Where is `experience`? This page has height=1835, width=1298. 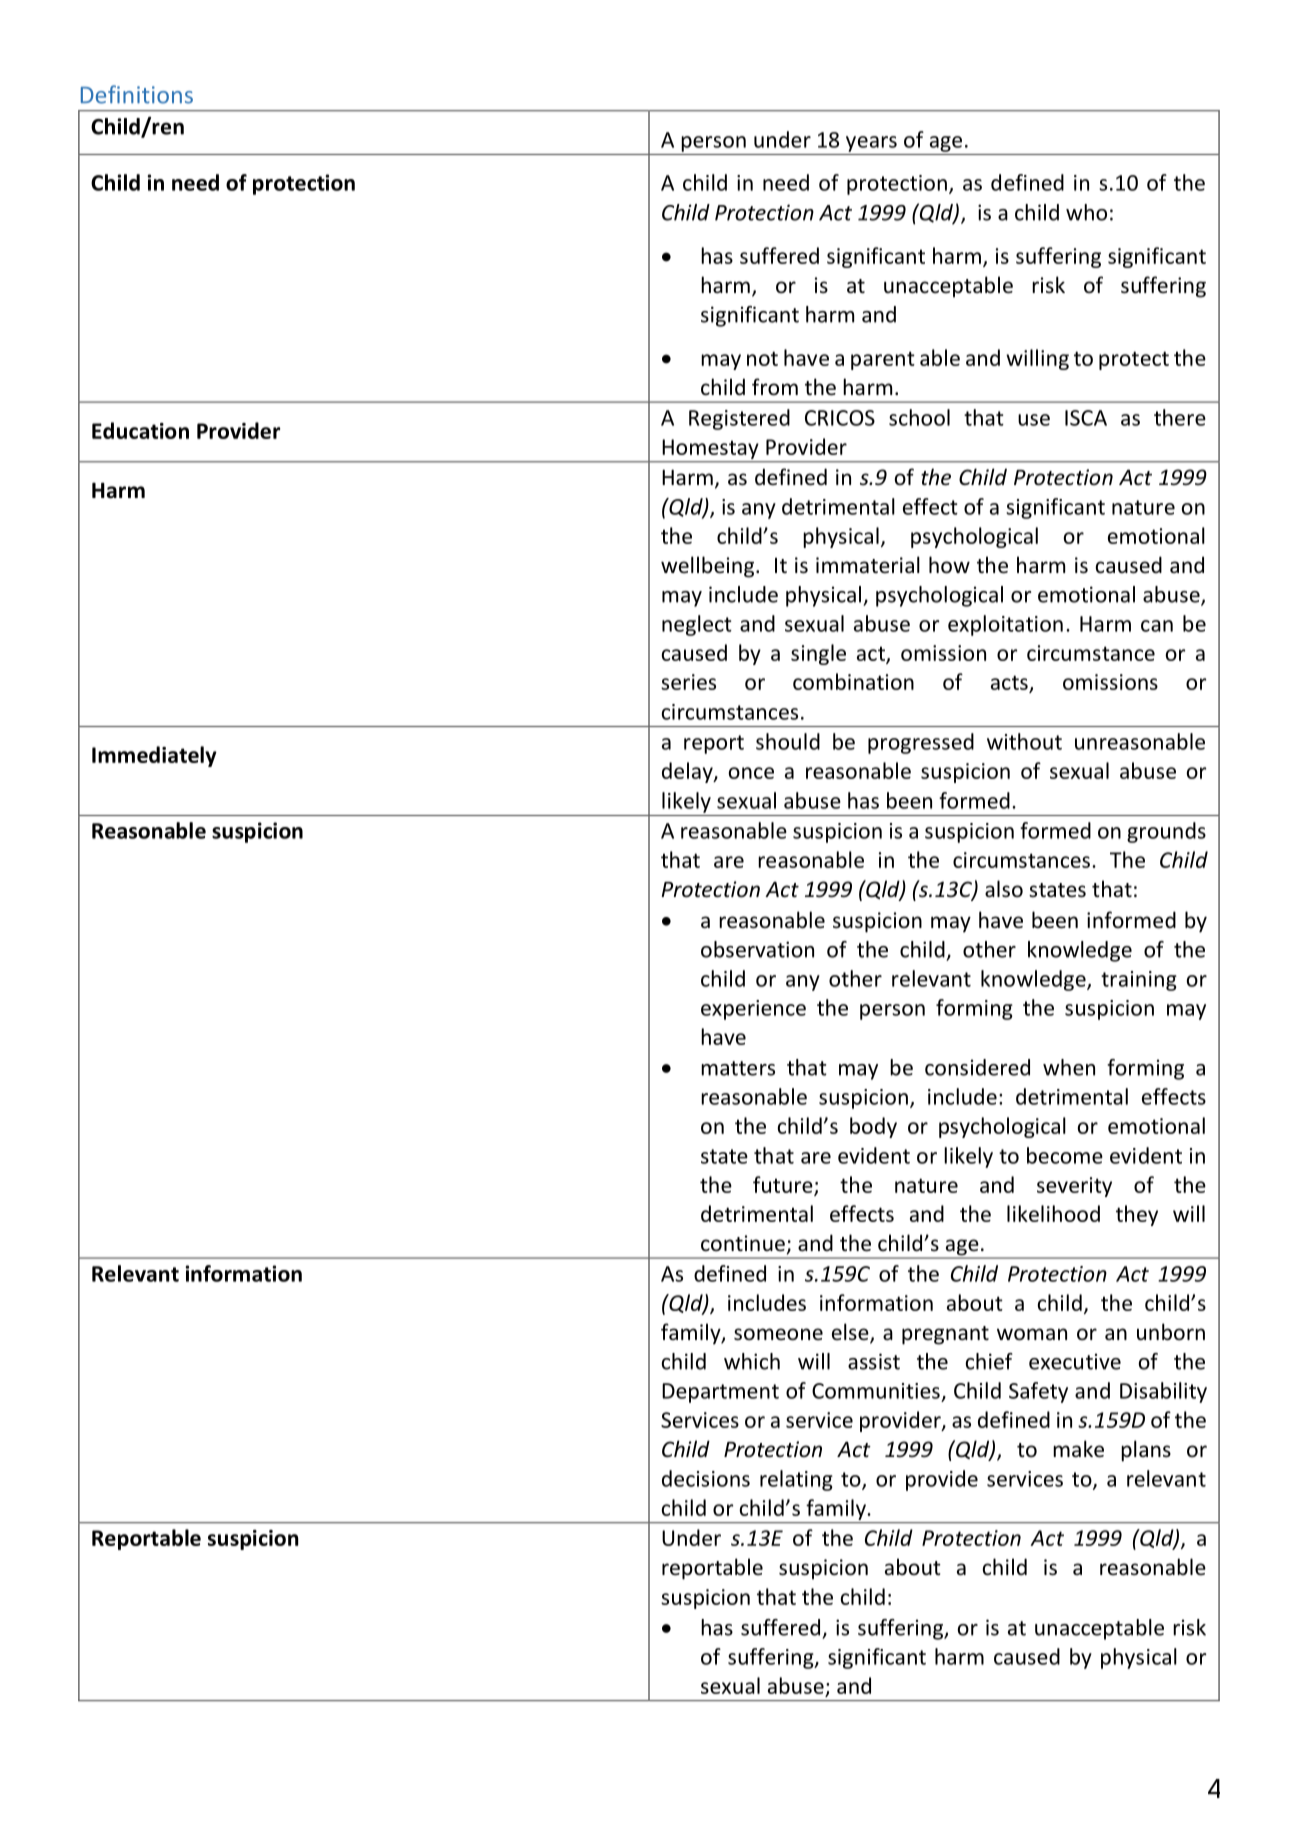
experience is located at coordinates (753, 1010).
